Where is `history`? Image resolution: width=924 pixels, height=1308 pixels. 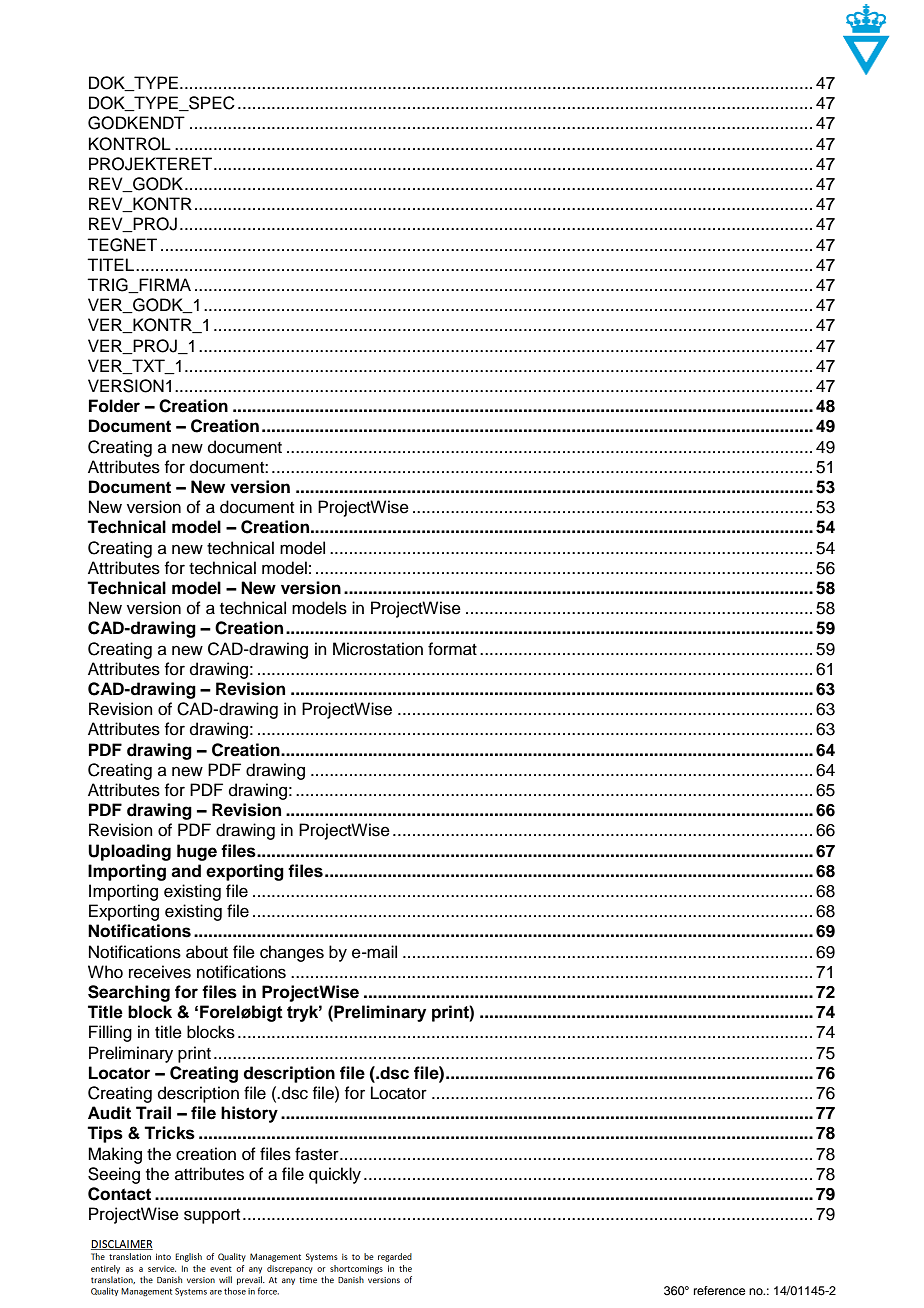 history is located at coordinates (249, 1114).
